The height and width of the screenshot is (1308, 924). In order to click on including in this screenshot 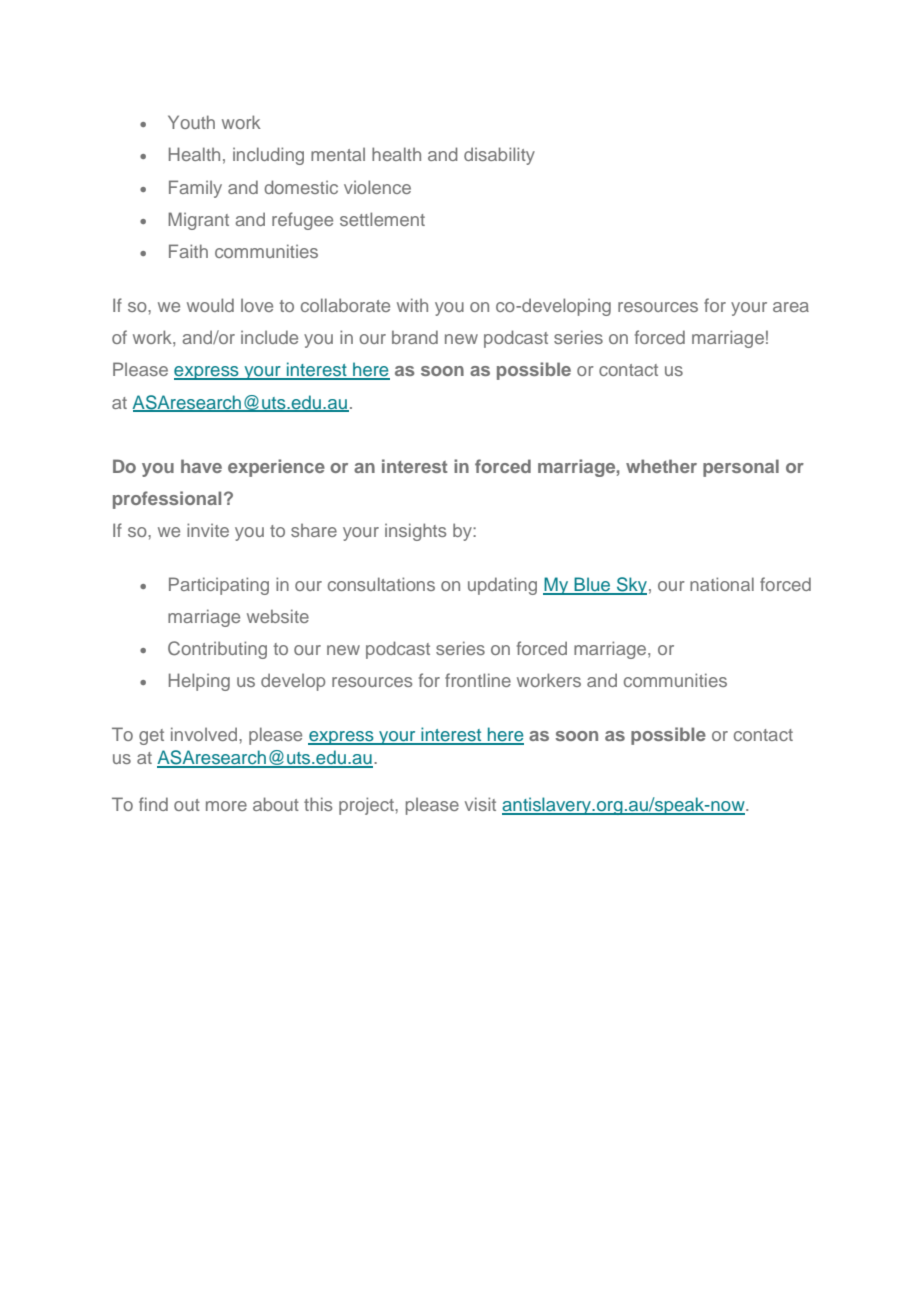, I will do `click(268, 156)`.
